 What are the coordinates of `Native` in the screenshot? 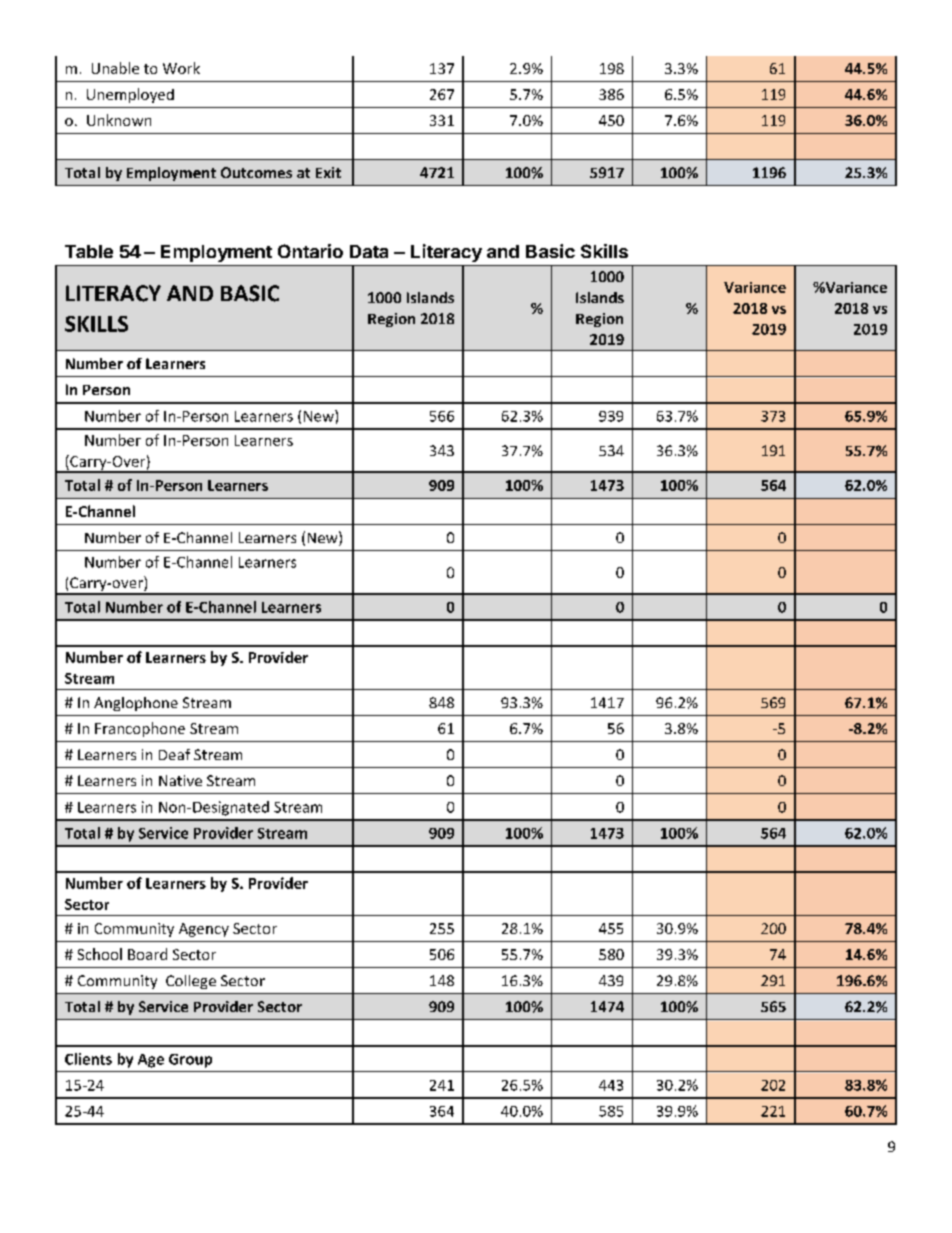 It's located at (180, 780).
